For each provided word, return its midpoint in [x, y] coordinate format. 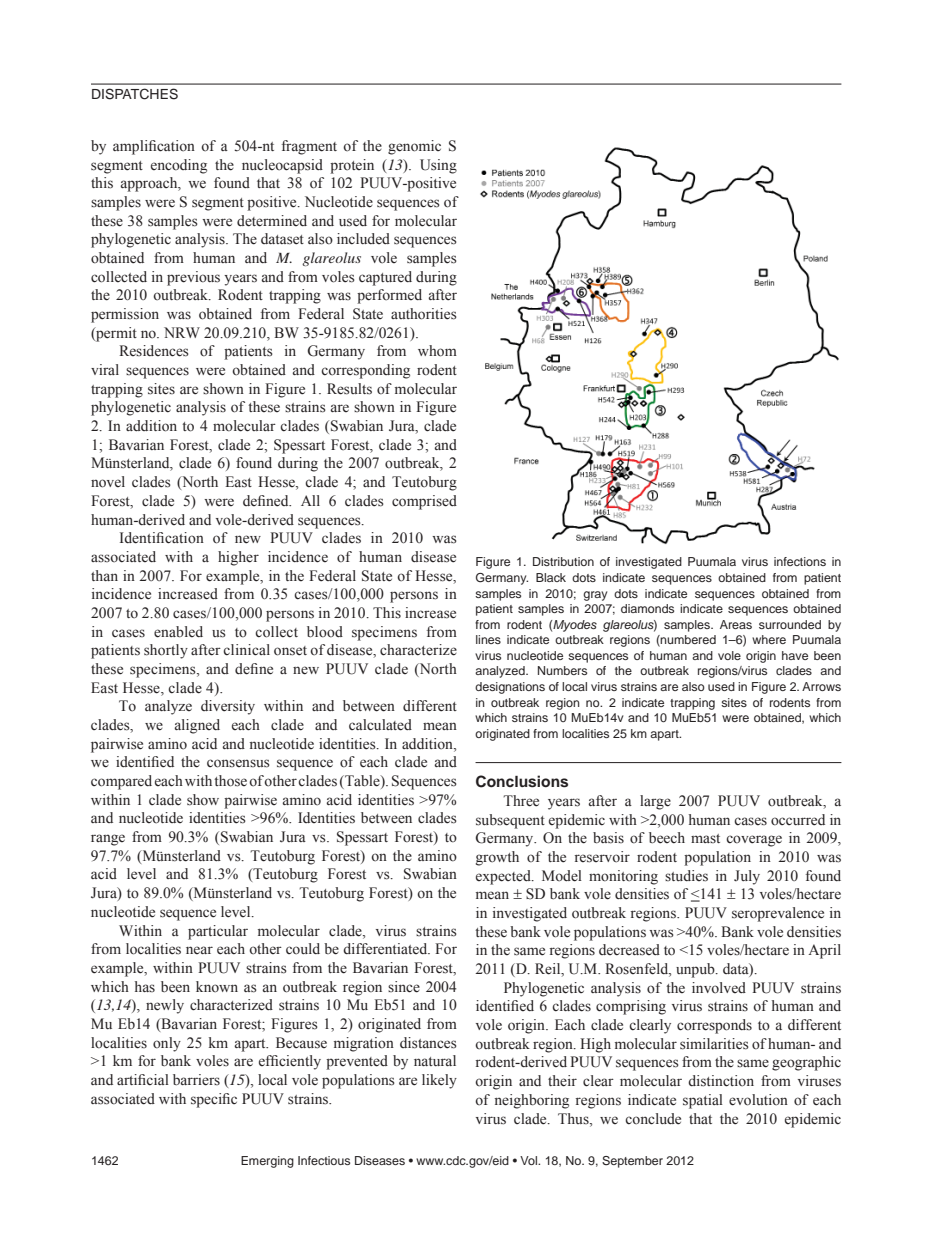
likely [439, 1081]
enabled [178, 632]
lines [488, 639]
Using [438, 166]
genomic [414, 147]
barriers [196, 1080]
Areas [736, 624]
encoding [179, 166]
